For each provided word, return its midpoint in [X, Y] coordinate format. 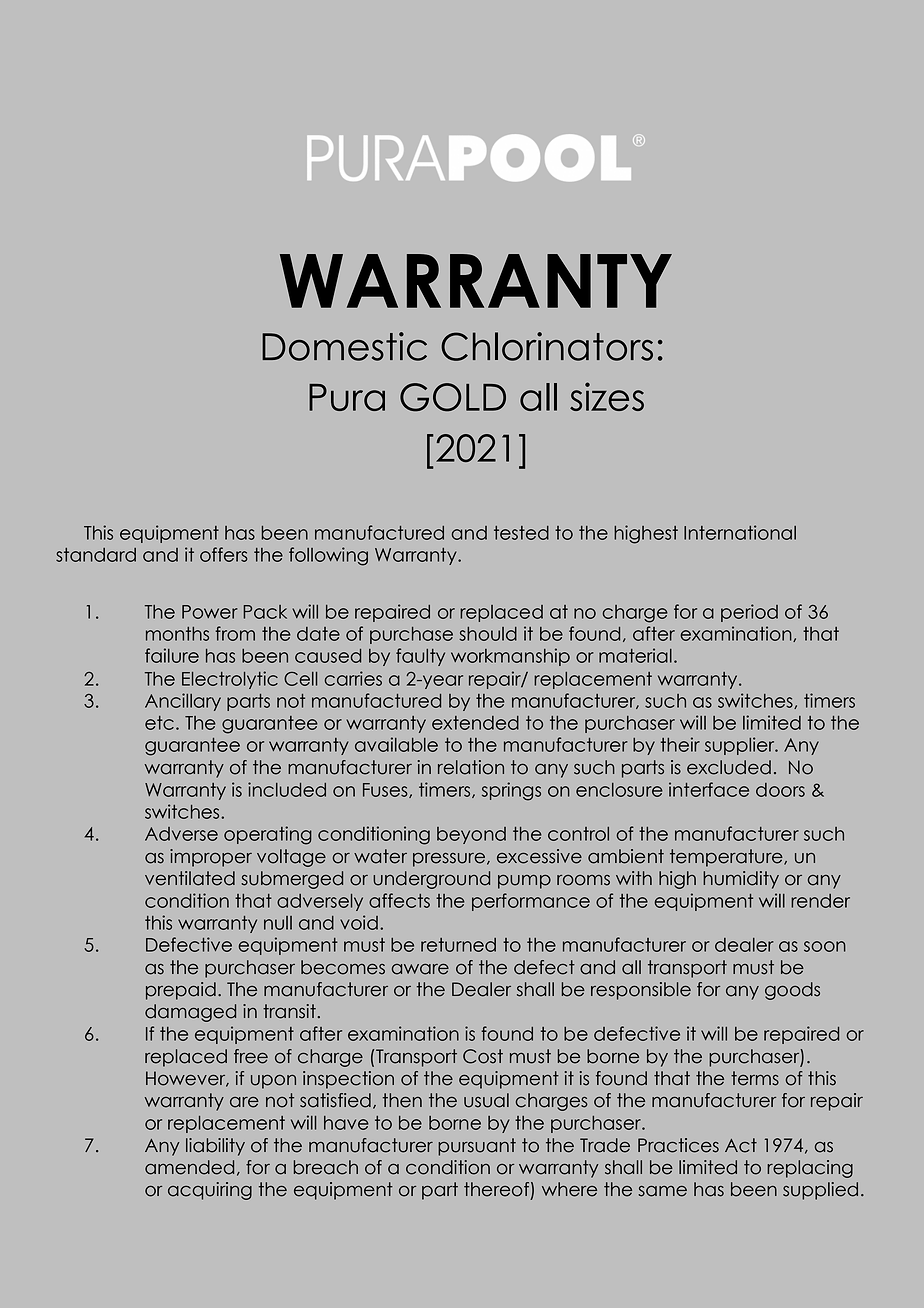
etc [159, 723]
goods [792, 991]
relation [471, 767]
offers [224, 554]
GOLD [453, 397]
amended [189, 1167]
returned [458, 945]
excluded [729, 767]
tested [521, 533]
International [740, 532]
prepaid [181, 991]
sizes [607, 396]
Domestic [344, 346]
